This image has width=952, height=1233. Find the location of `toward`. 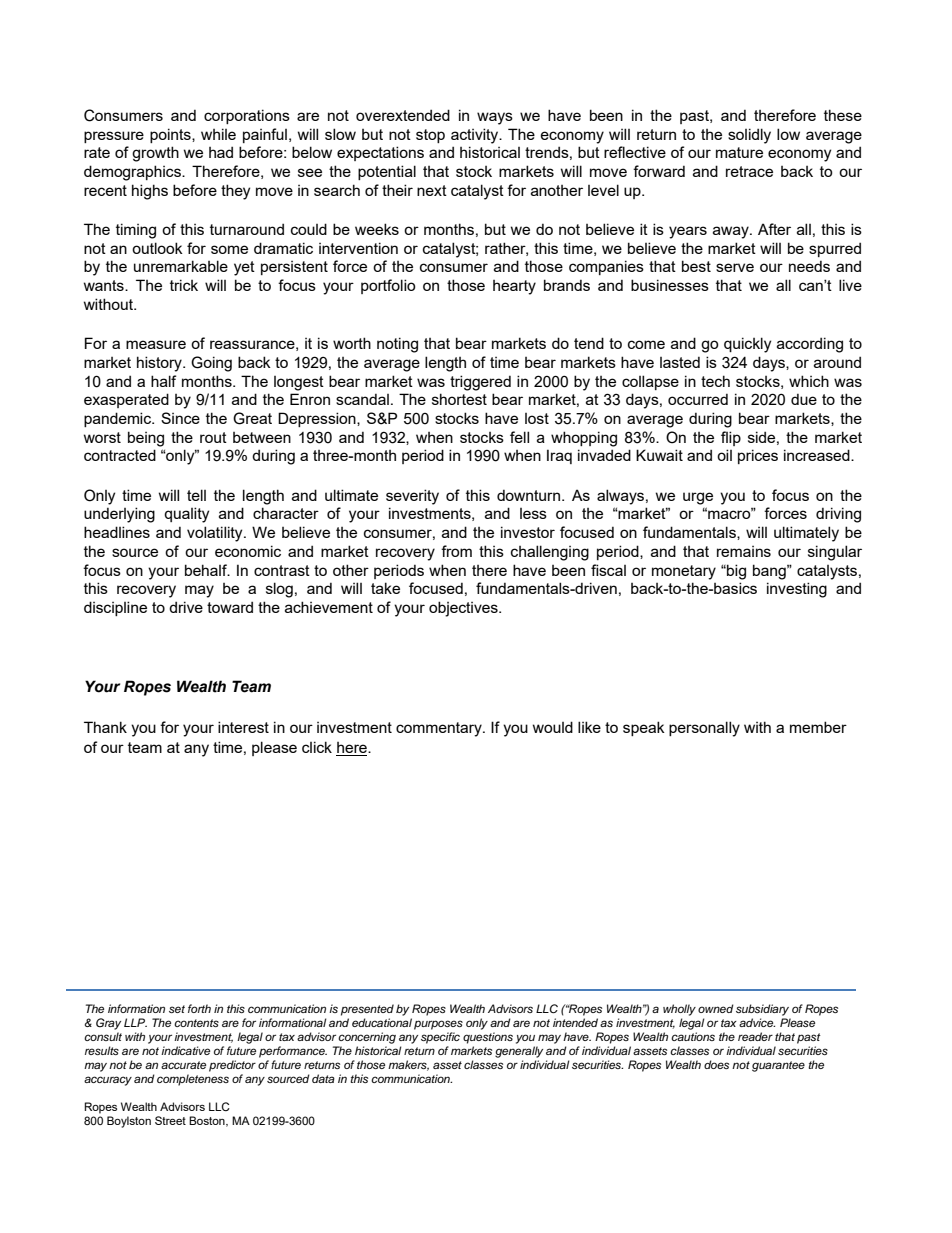

toward is located at coordinates (230, 607).
